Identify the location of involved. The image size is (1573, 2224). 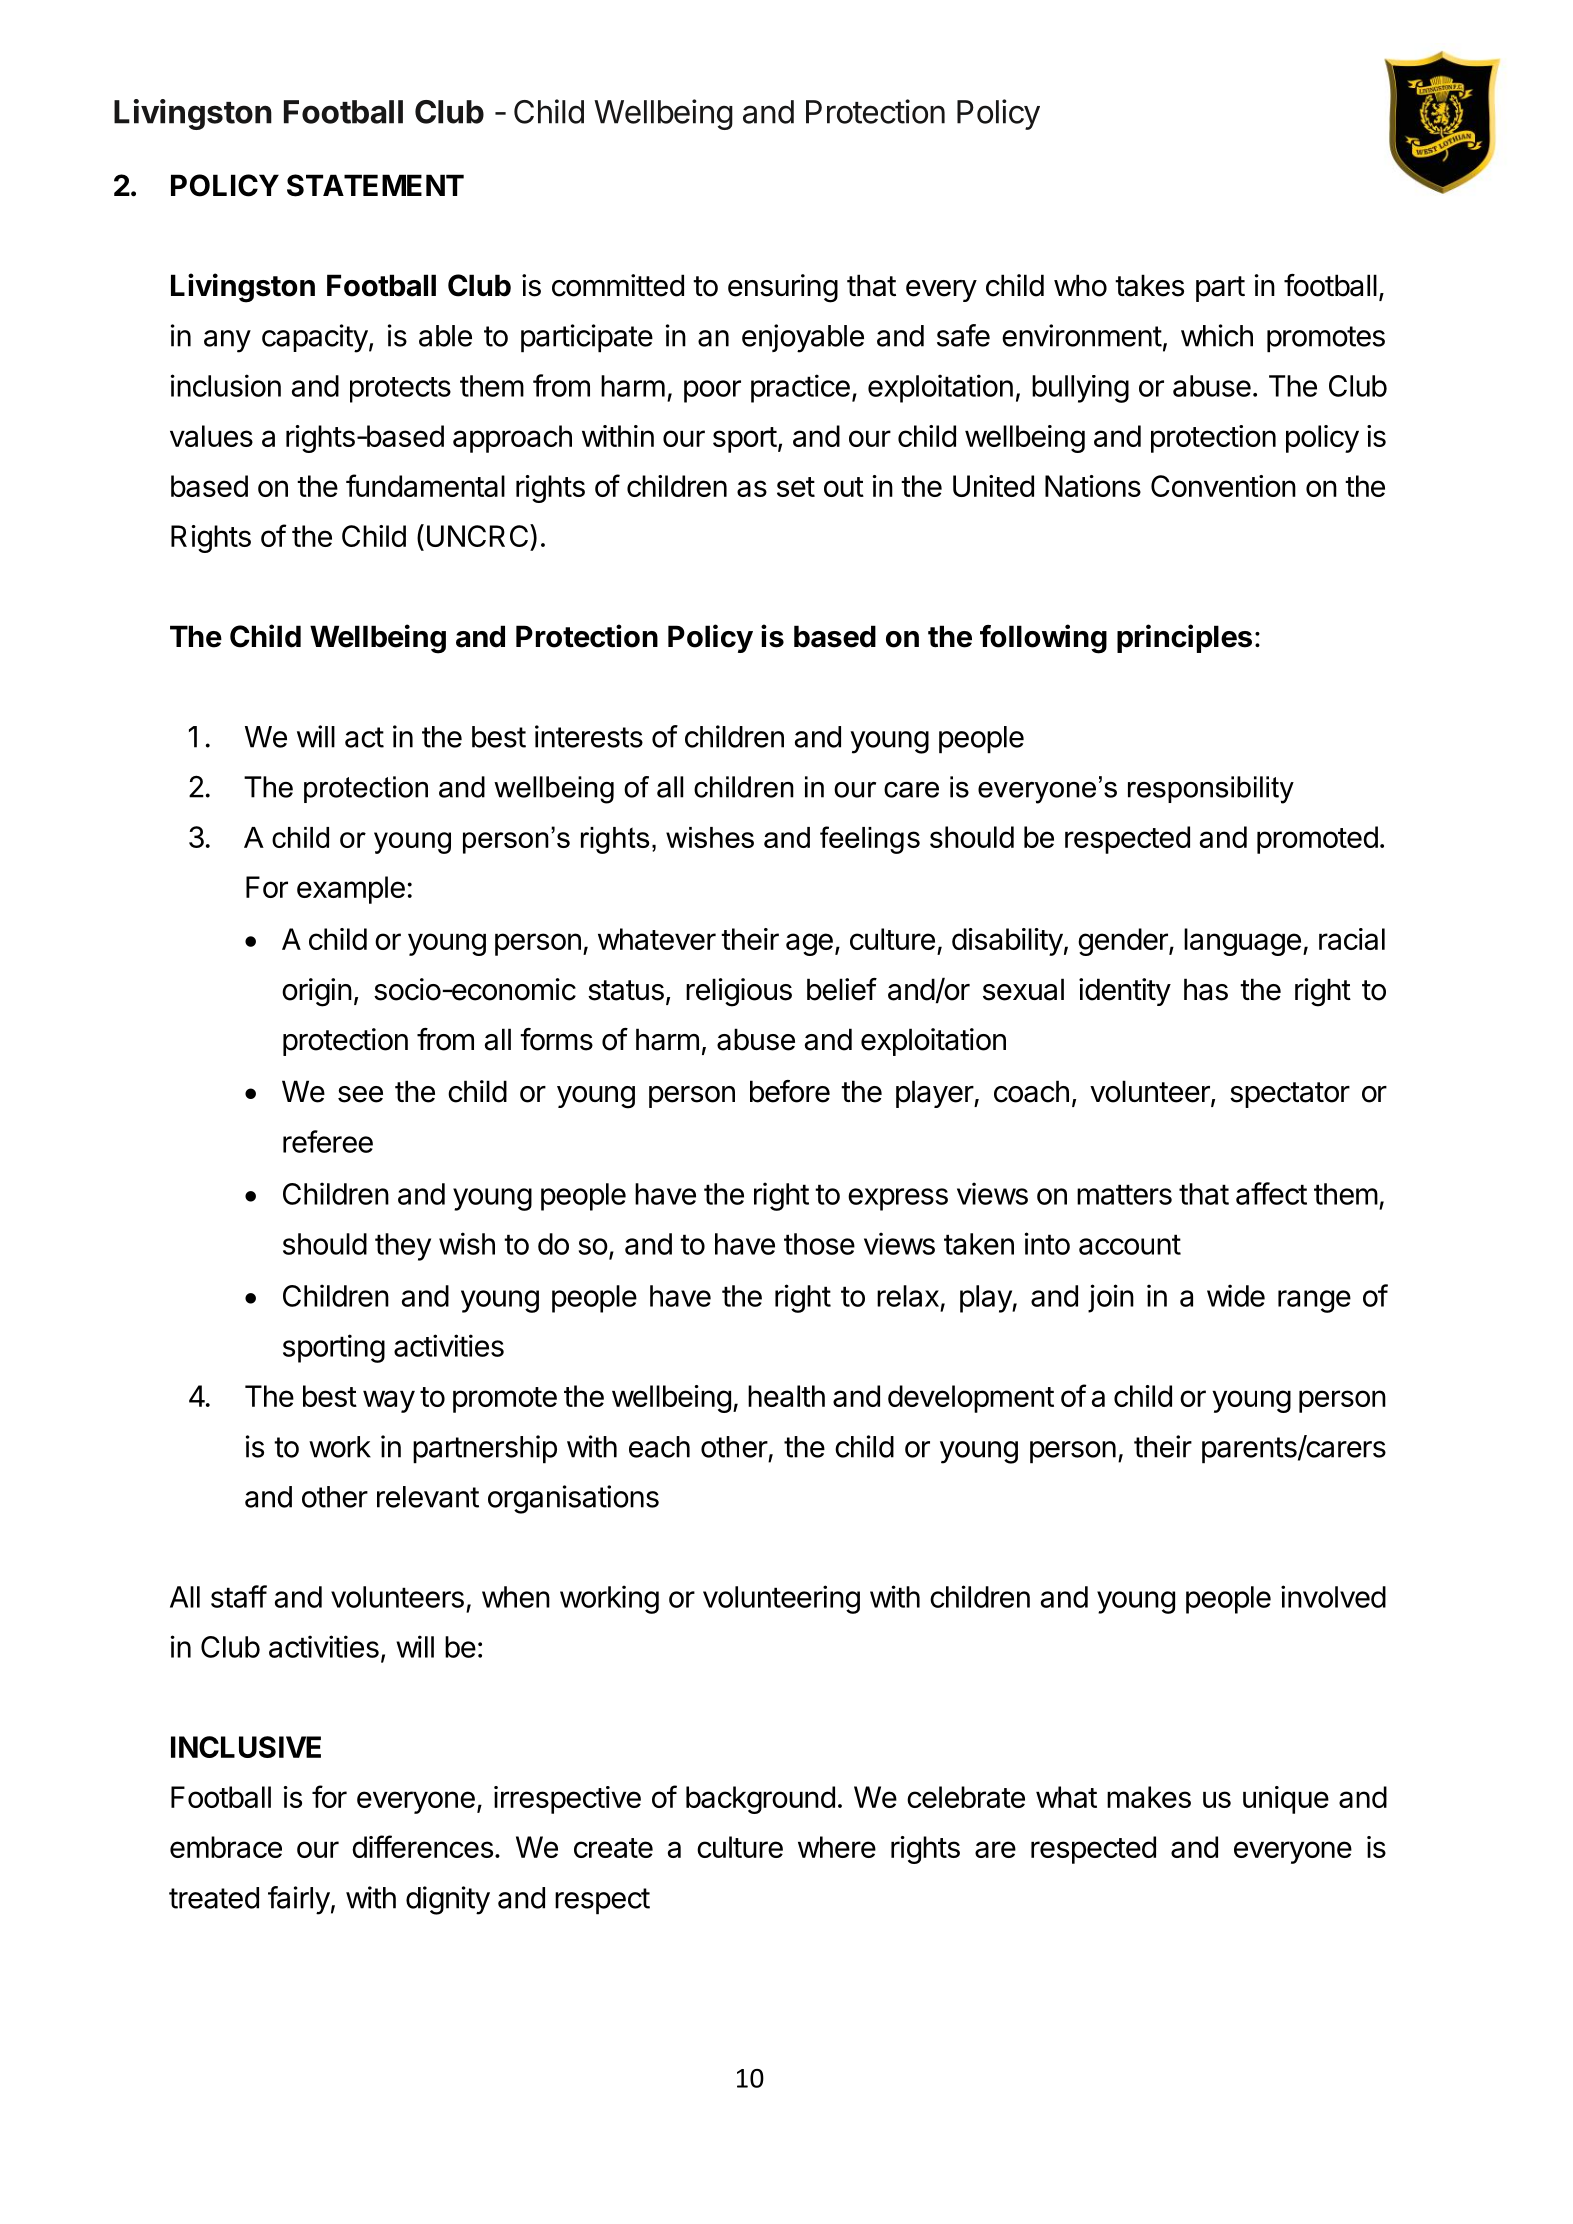
(1333, 1596).
